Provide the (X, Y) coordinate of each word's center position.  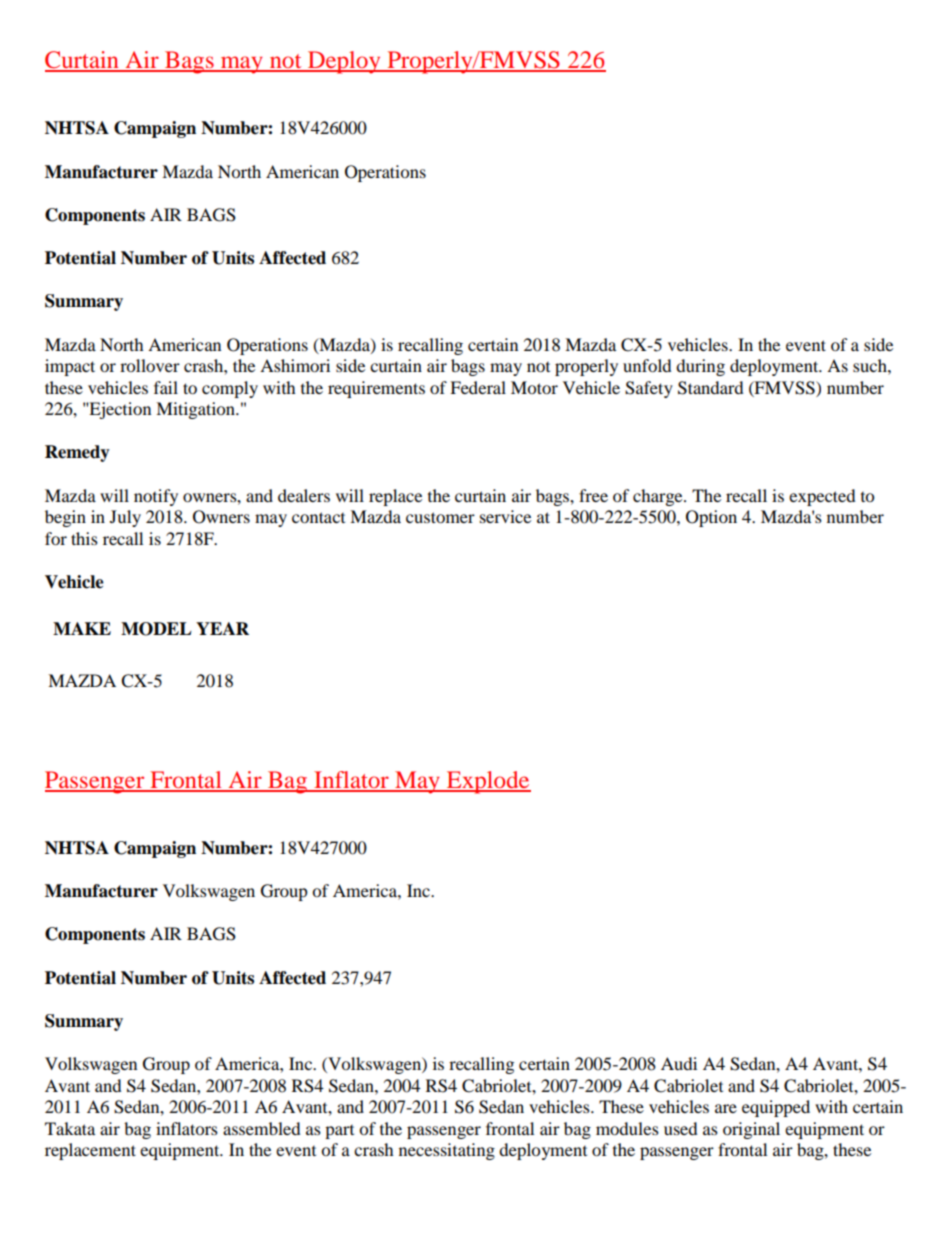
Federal (478, 387)
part (339, 1132)
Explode (488, 782)
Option (711, 518)
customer (440, 517)
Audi (679, 1063)
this (84, 538)
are (726, 1108)
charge (659, 497)
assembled (262, 1128)
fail (166, 387)
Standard (711, 388)
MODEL (156, 629)
